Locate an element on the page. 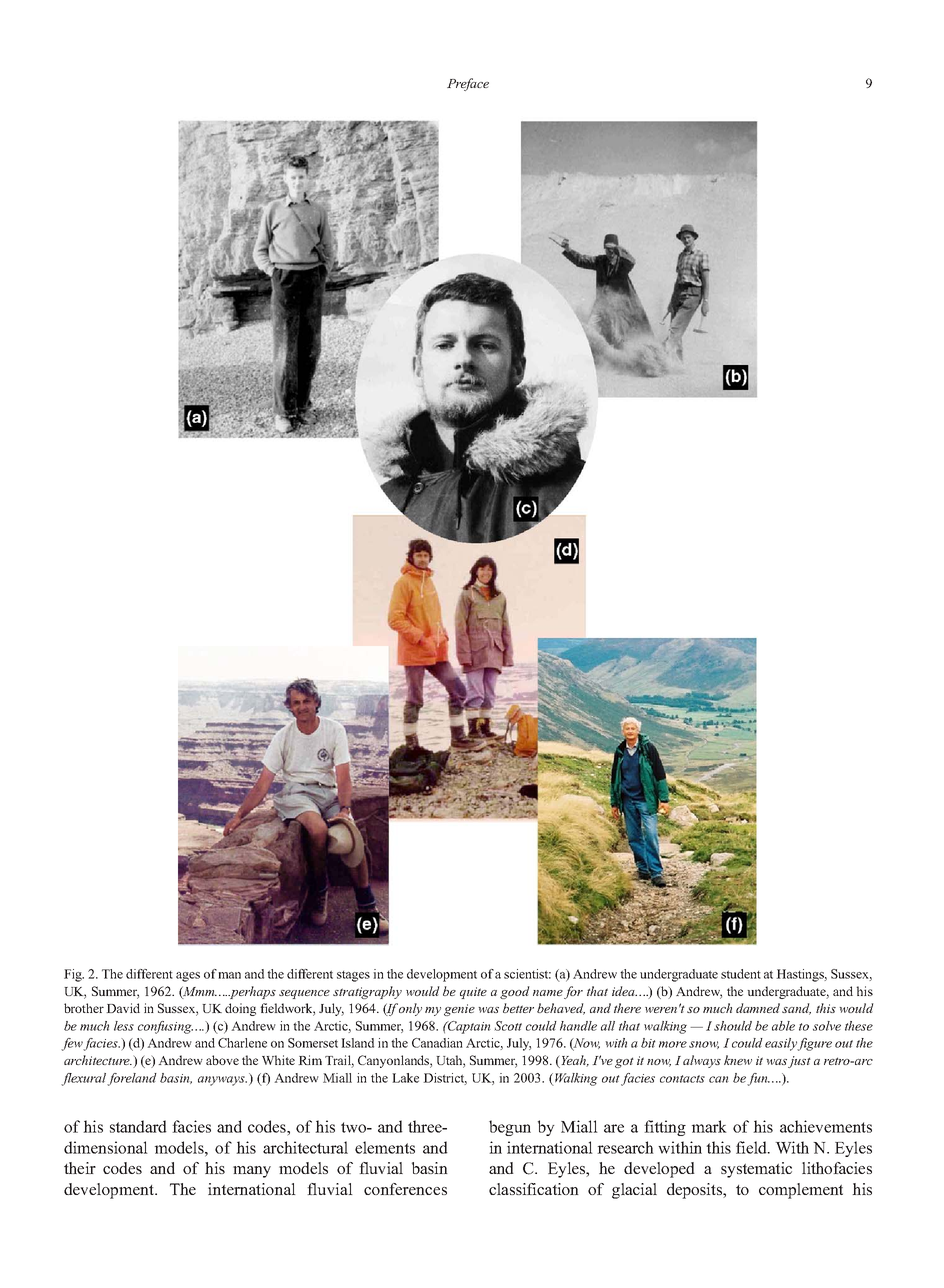  standard is located at coordinates (138, 1126).
